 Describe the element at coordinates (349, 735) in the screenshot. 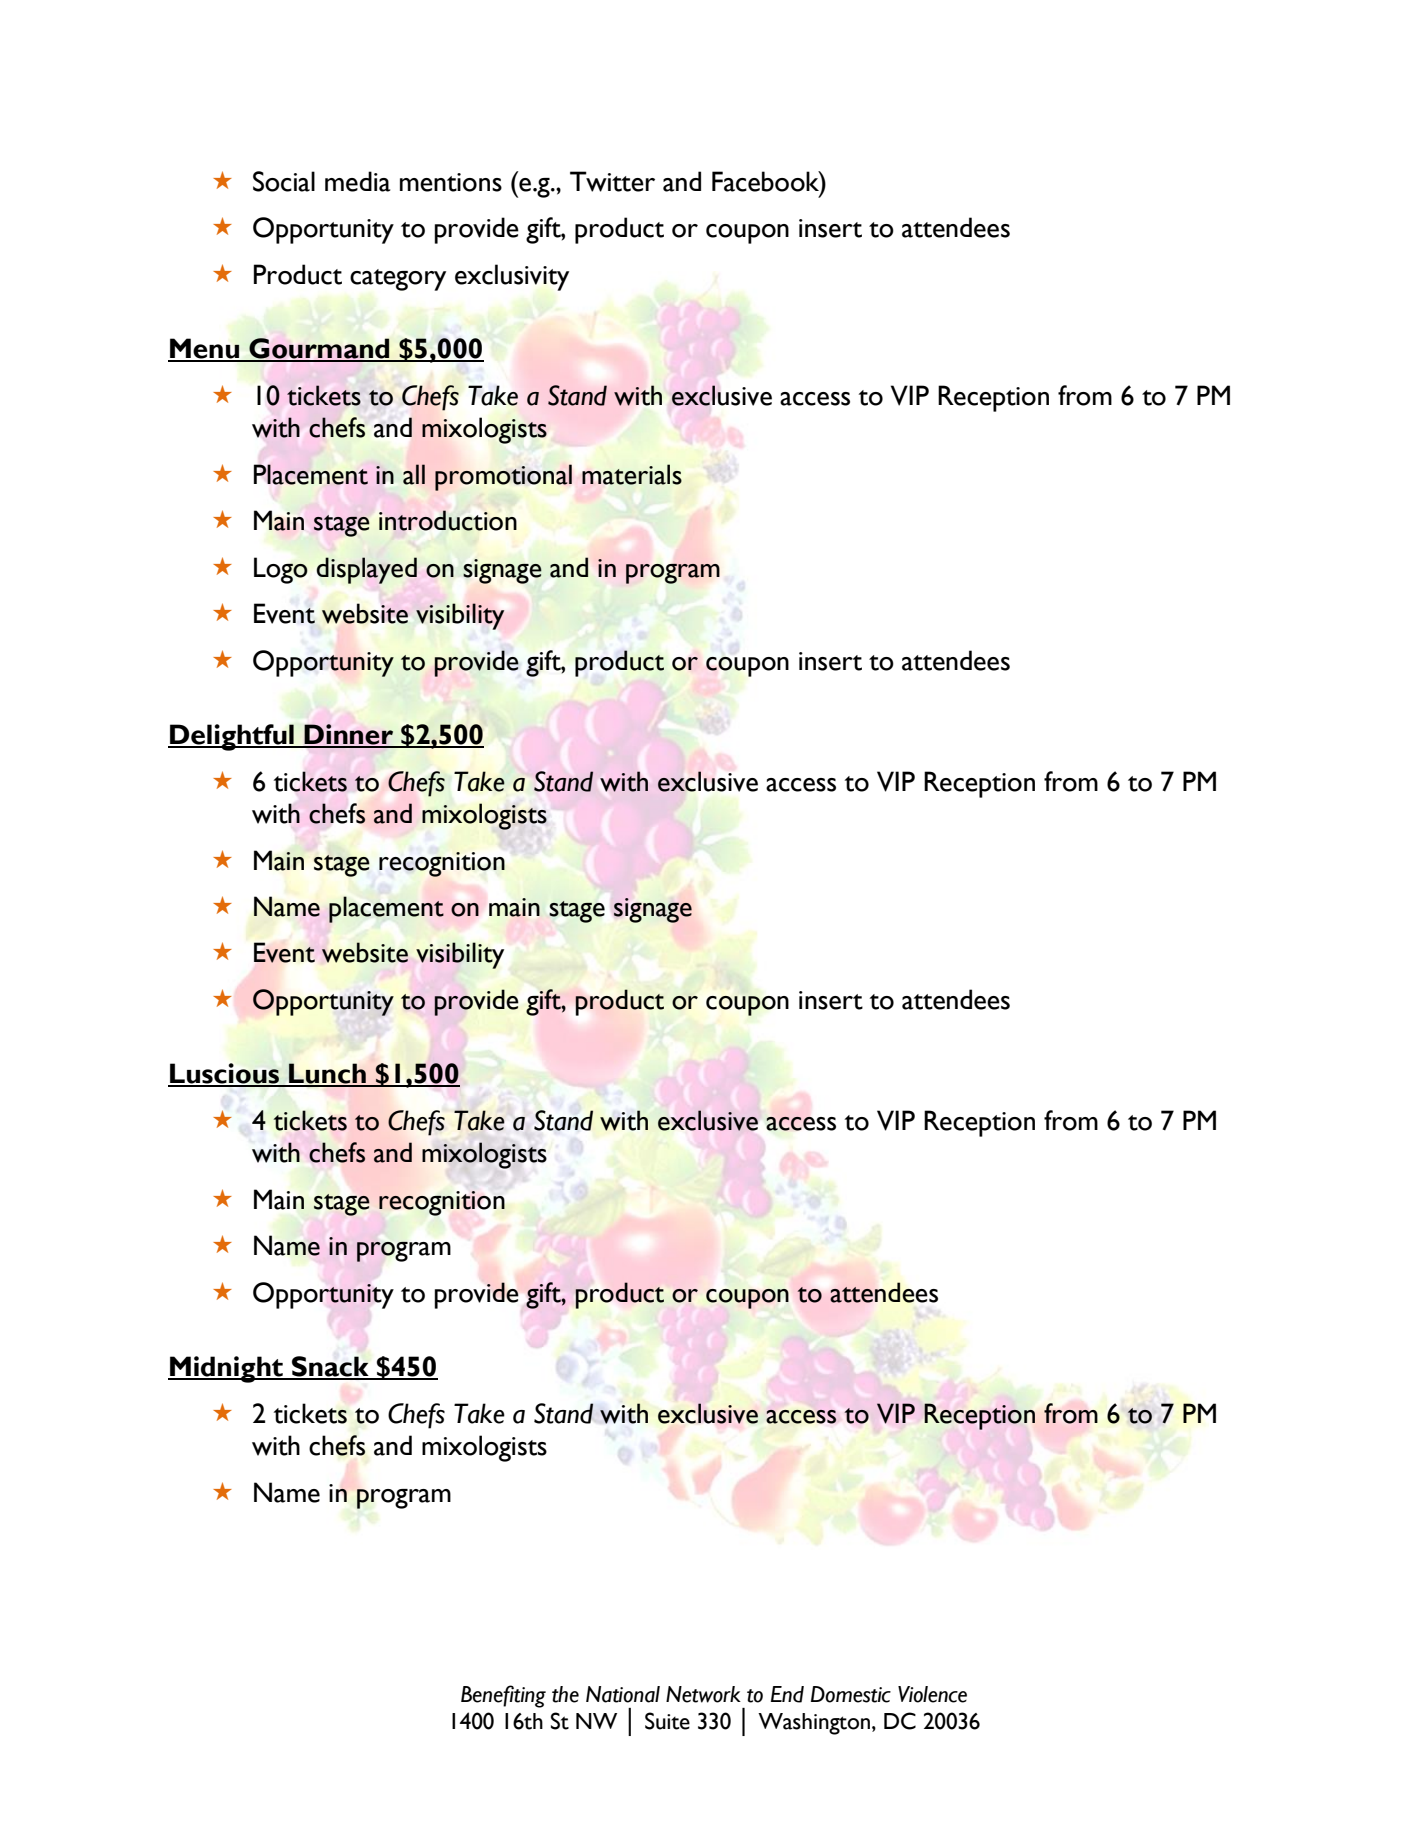

I see `Dinner` at that location.
